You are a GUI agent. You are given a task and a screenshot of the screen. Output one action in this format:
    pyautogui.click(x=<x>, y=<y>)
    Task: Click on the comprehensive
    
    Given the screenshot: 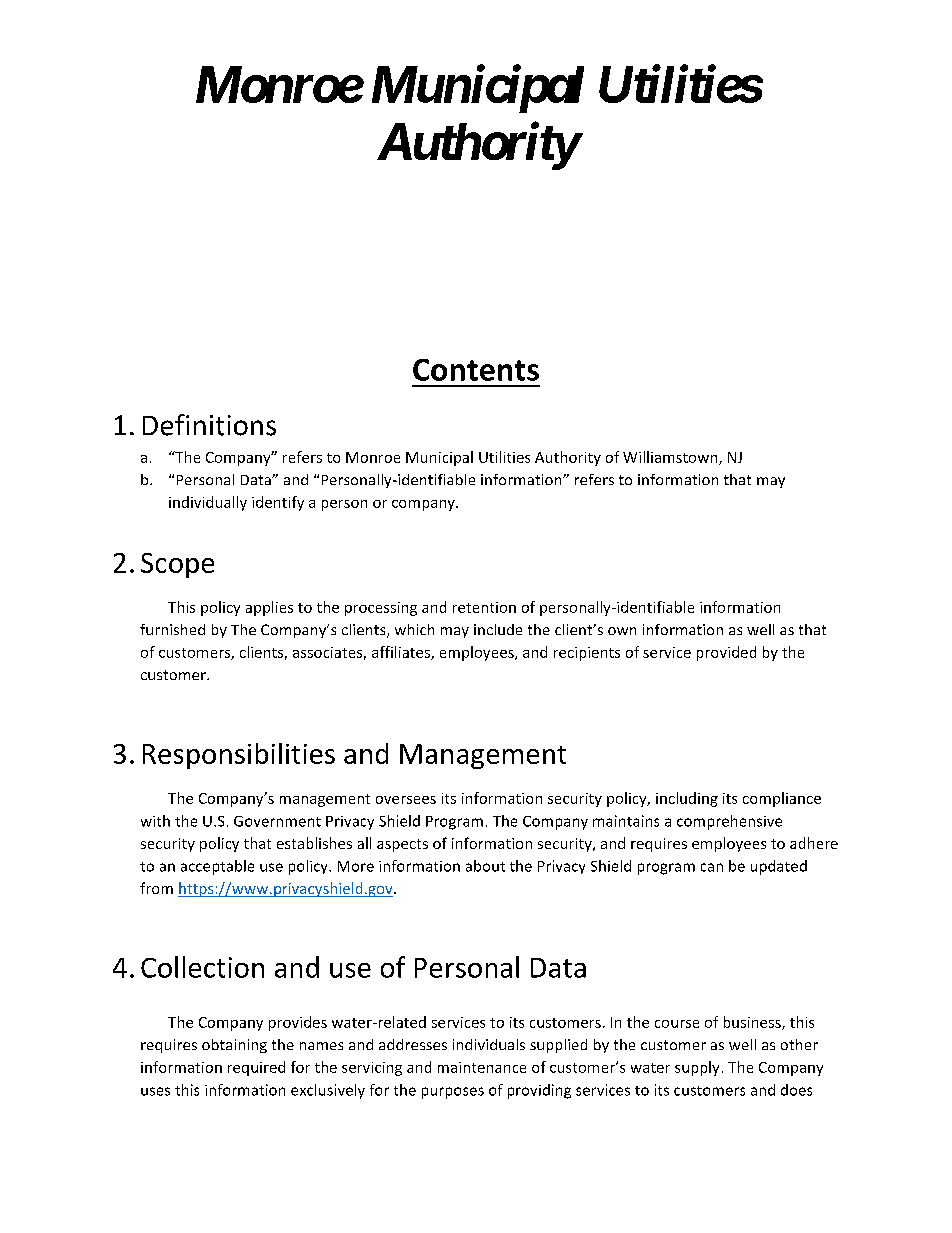 What is the action you would take?
    pyautogui.click(x=729, y=822)
